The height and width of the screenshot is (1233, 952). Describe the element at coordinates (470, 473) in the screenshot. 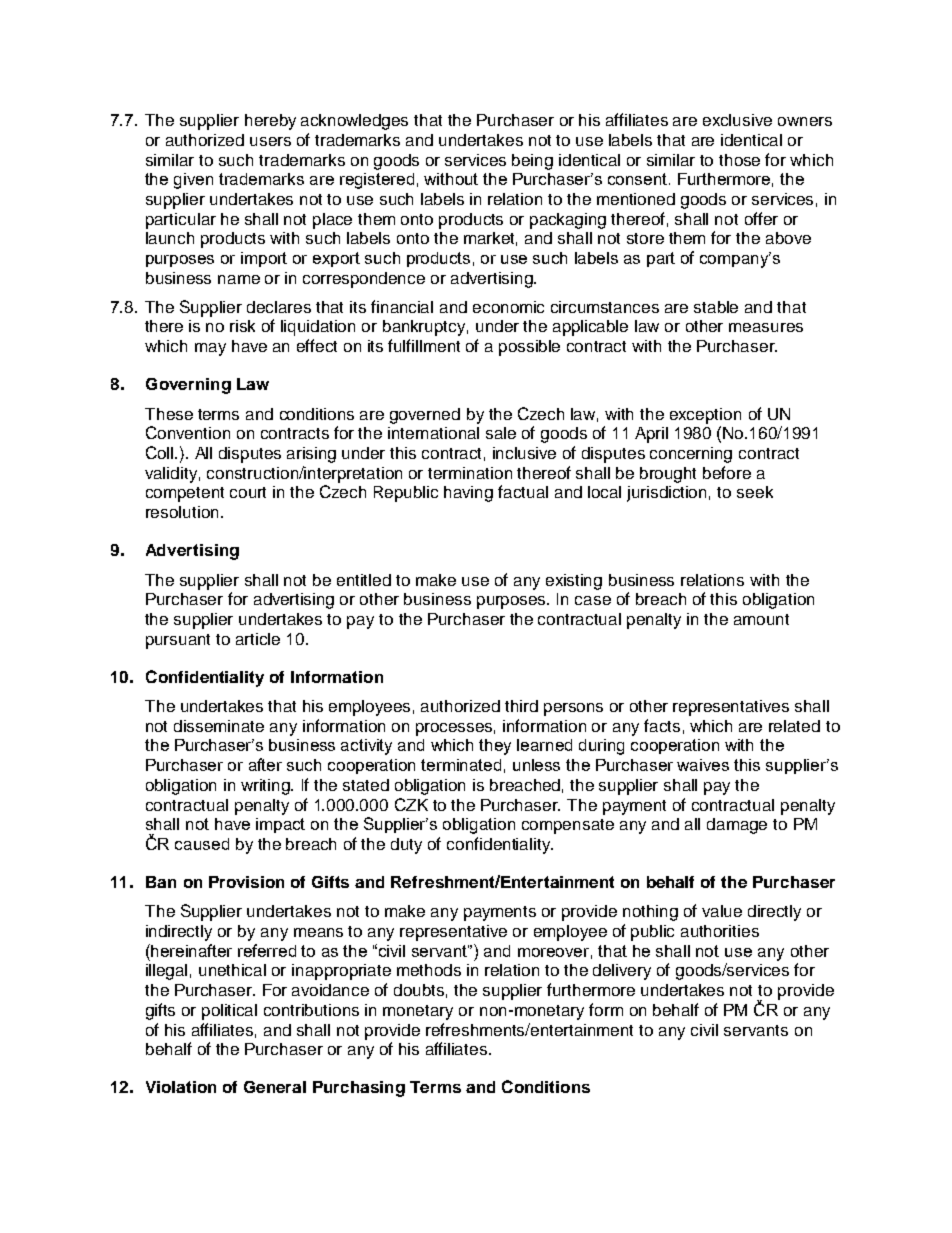

I see `termination` at that location.
